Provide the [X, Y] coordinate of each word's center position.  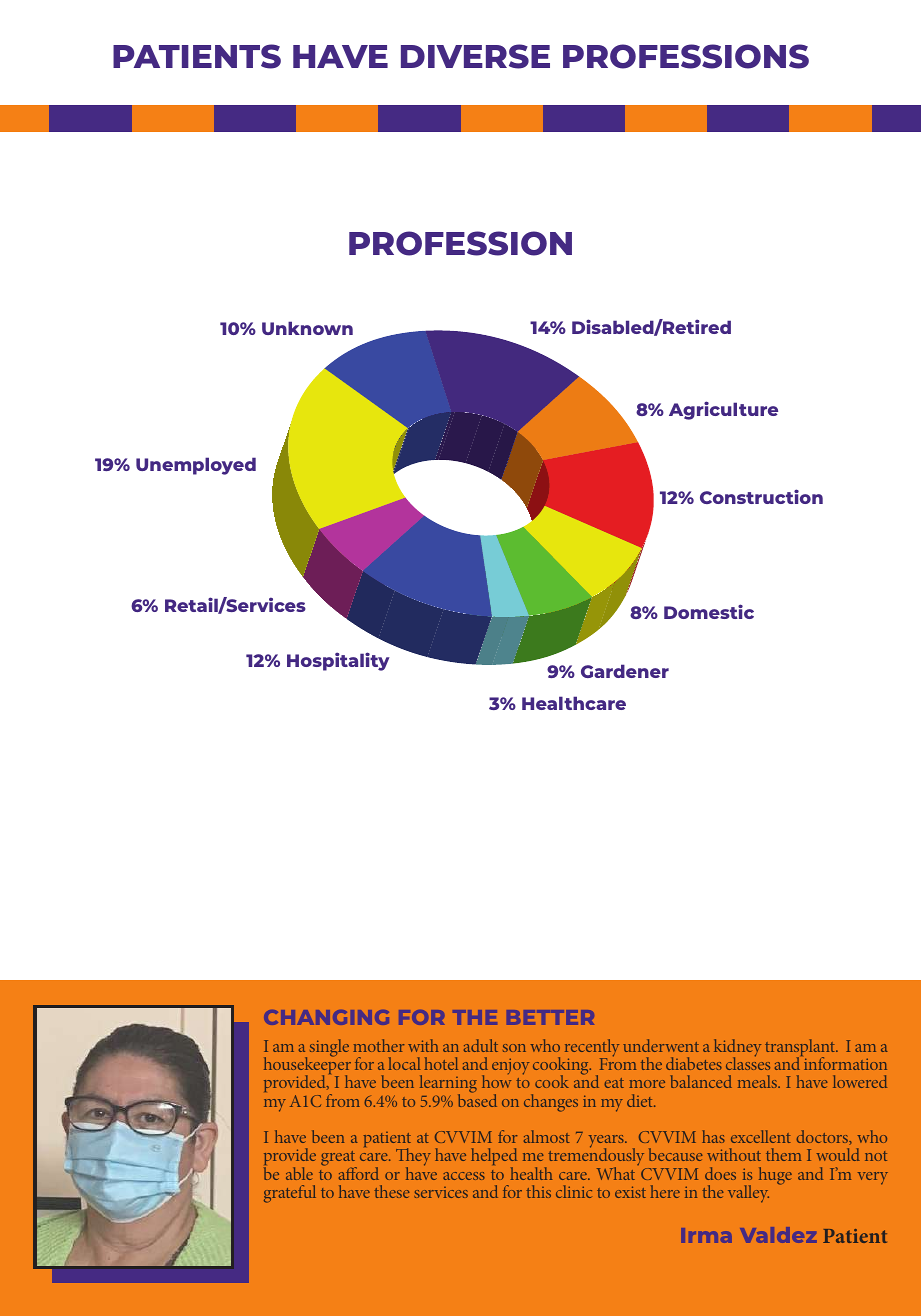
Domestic [709, 611]
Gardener [625, 671]
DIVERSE [475, 56]
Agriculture [723, 410]
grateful [290, 1194]
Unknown [307, 328]
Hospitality [338, 661]
